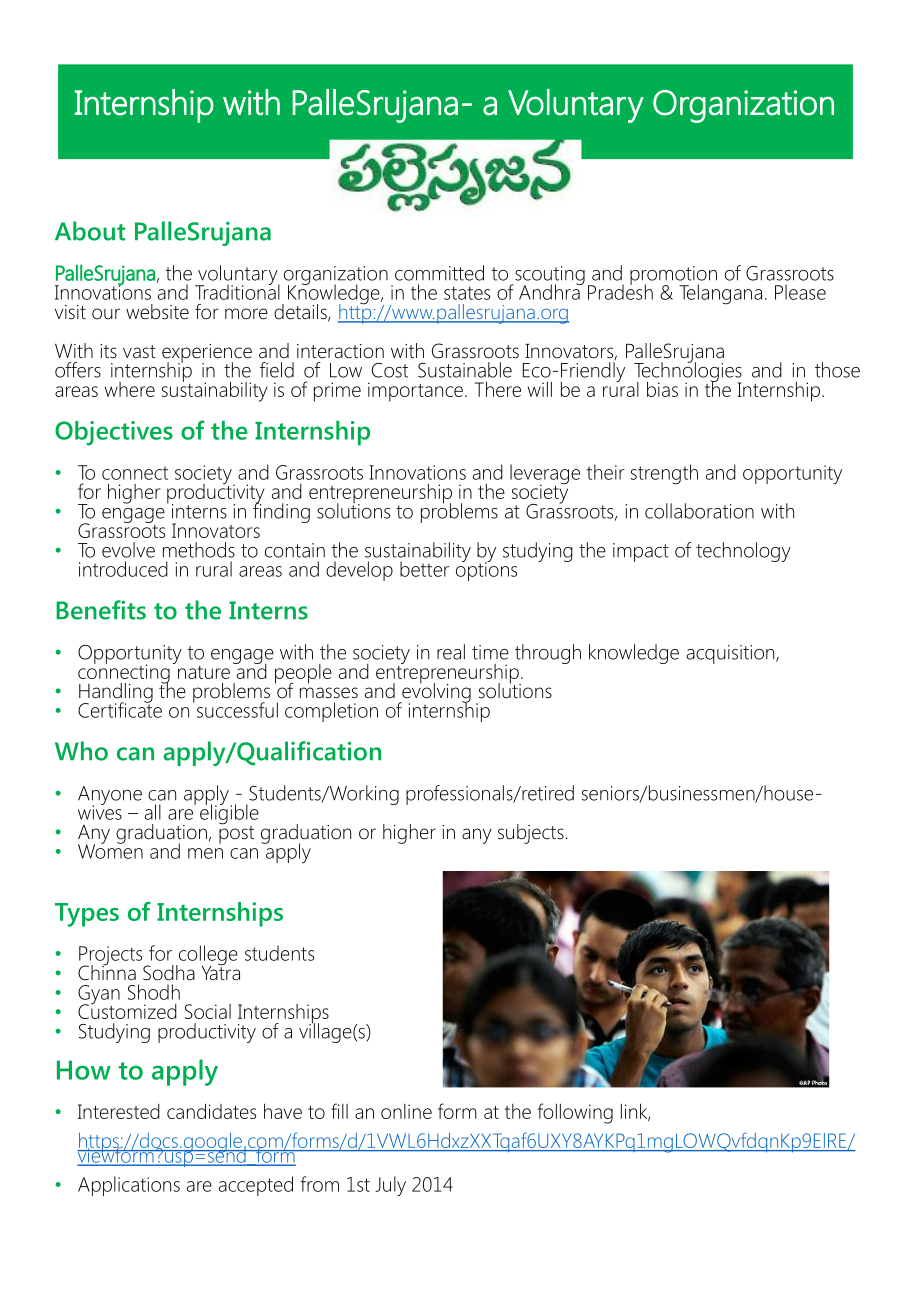 This screenshot has width=911, height=1316. I want to click on Telangana, so click(720, 294).
